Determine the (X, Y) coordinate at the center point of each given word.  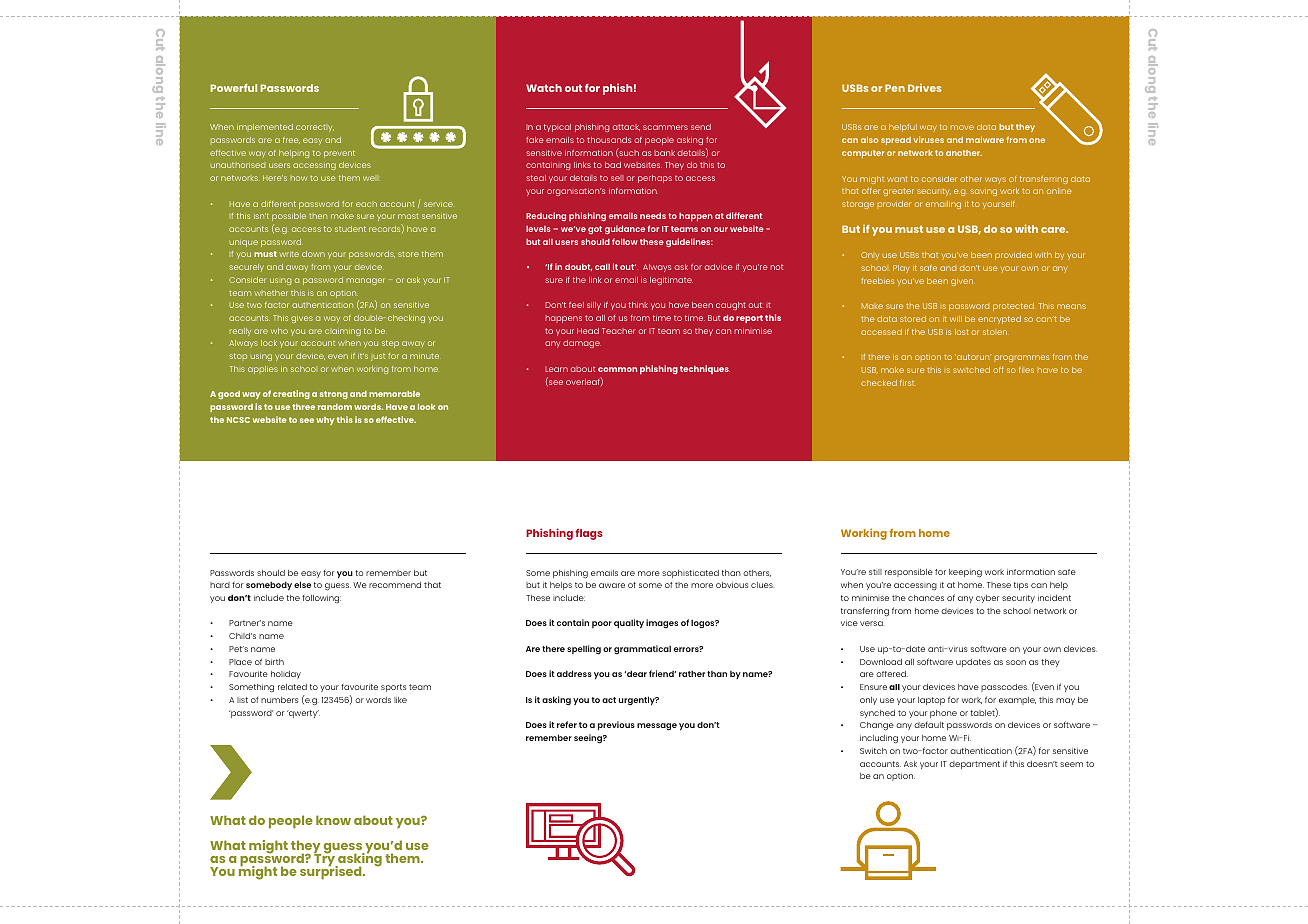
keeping (965, 573)
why (325, 421)
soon (1016, 662)
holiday (286, 675)
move (962, 127)
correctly (315, 128)
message (657, 726)
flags (589, 534)
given (963, 282)
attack (626, 127)
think (638, 305)
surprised (332, 872)
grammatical (642, 649)
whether (271, 293)
